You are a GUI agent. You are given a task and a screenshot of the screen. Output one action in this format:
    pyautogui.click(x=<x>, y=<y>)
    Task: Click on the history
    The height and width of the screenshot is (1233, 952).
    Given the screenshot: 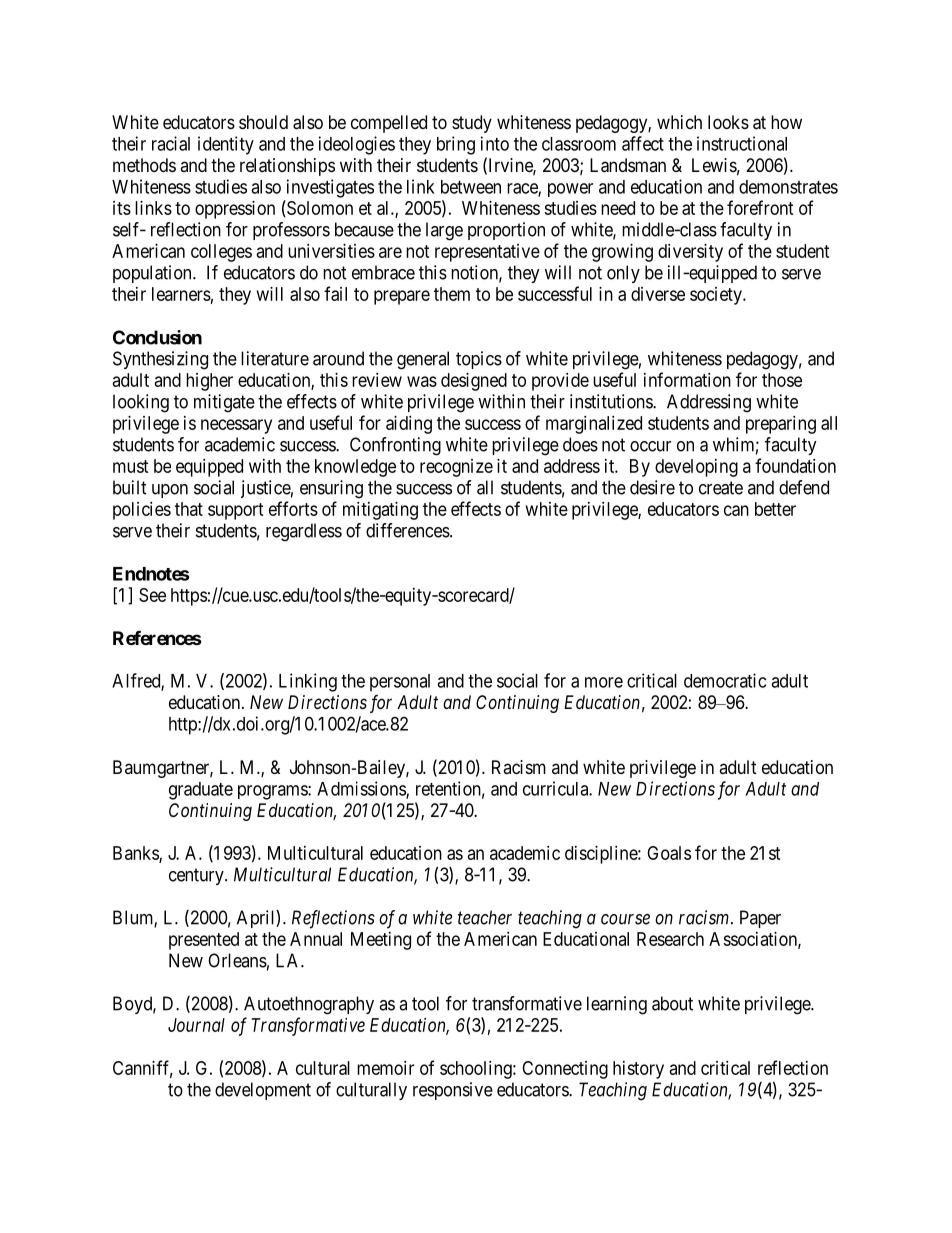 What is the action you would take?
    pyautogui.click(x=638, y=1070)
